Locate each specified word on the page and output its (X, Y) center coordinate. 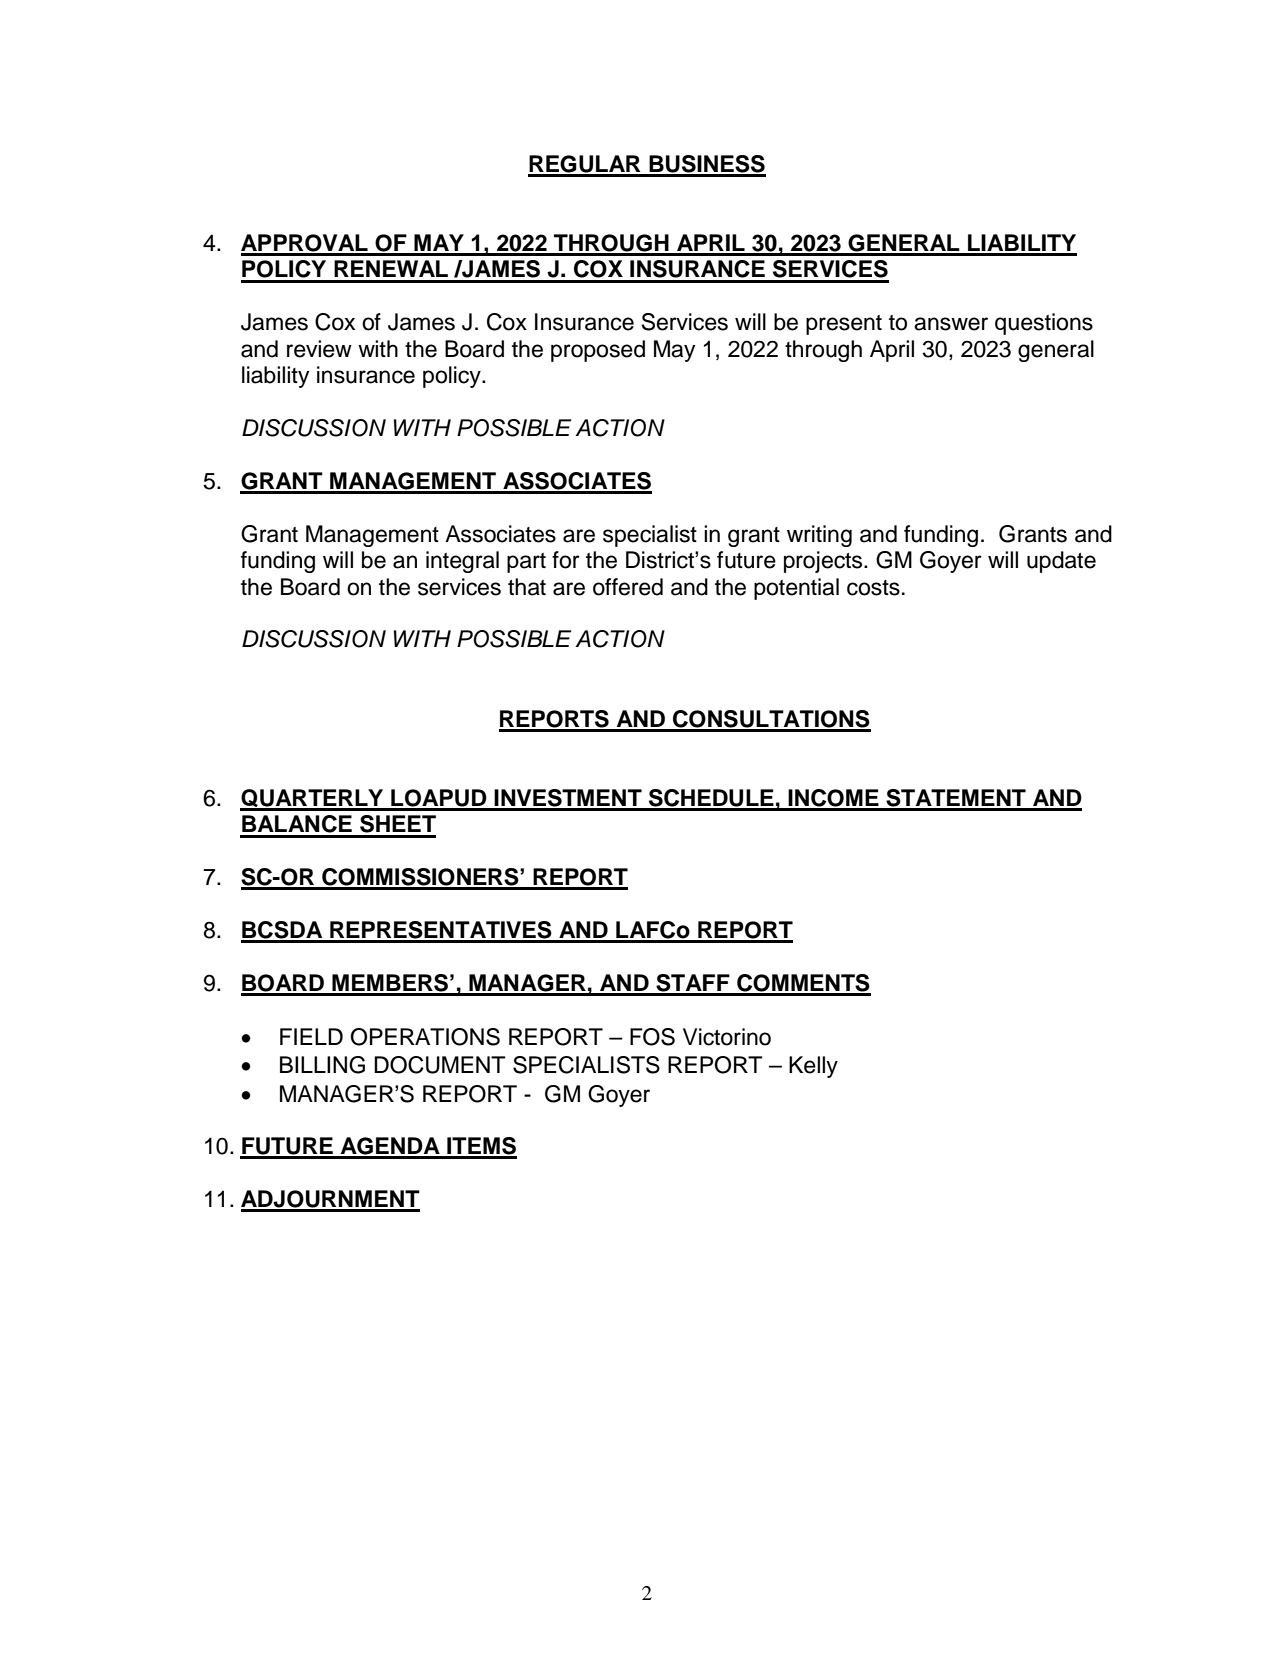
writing (819, 536)
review (319, 349)
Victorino (727, 1037)
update (1061, 562)
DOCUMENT (440, 1065)
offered (628, 587)
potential (796, 589)
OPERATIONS (425, 1037)
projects (824, 562)
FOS (652, 1037)
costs (873, 588)
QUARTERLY (313, 799)
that (527, 587)
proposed (598, 351)
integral (462, 562)
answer (951, 324)
